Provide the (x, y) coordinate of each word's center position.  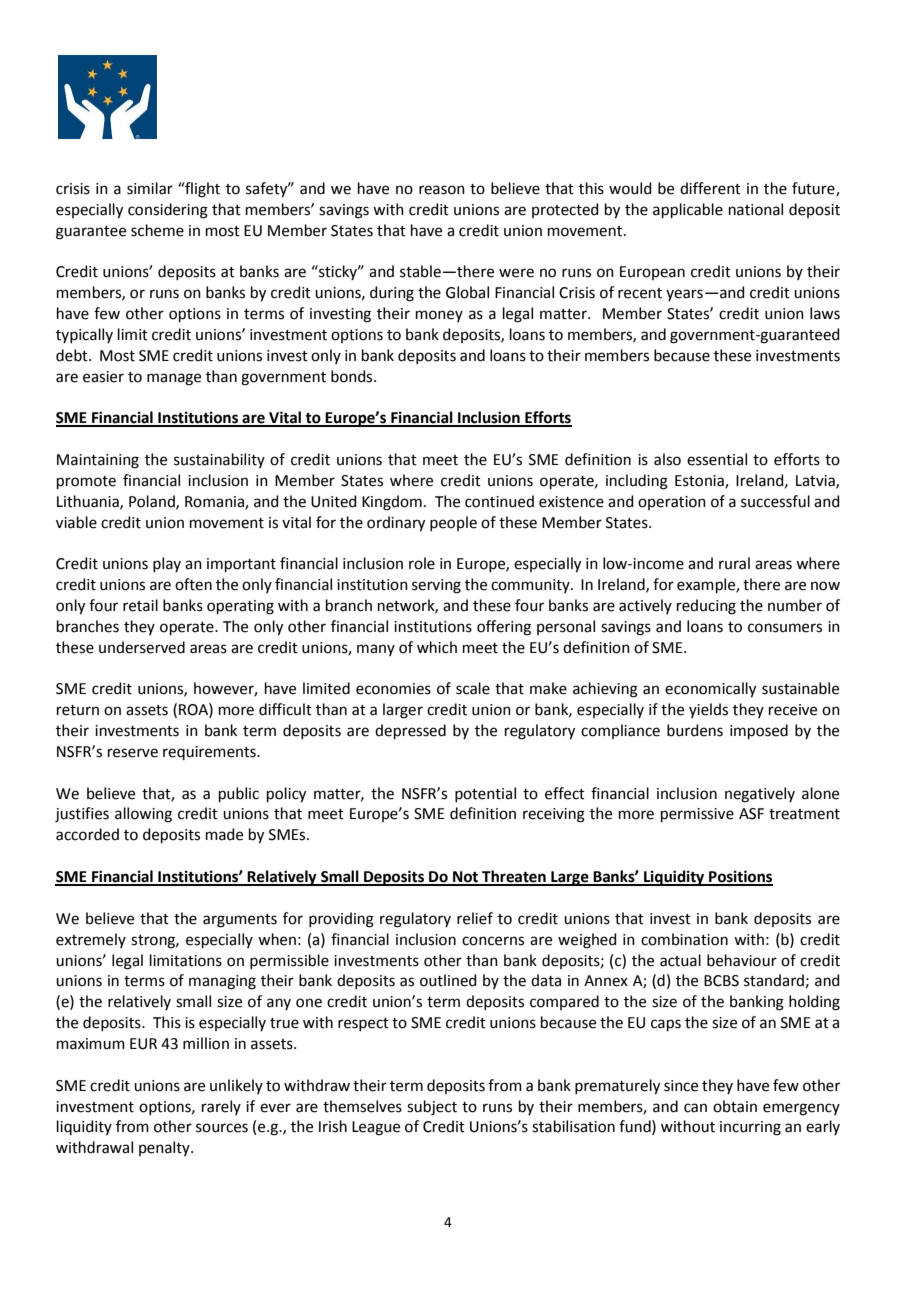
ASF (751, 814)
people (453, 523)
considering (168, 211)
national (756, 209)
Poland (153, 502)
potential (485, 794)
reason (442, 190)
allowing (143, 815)
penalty (165, 1148)
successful (775, 501)
